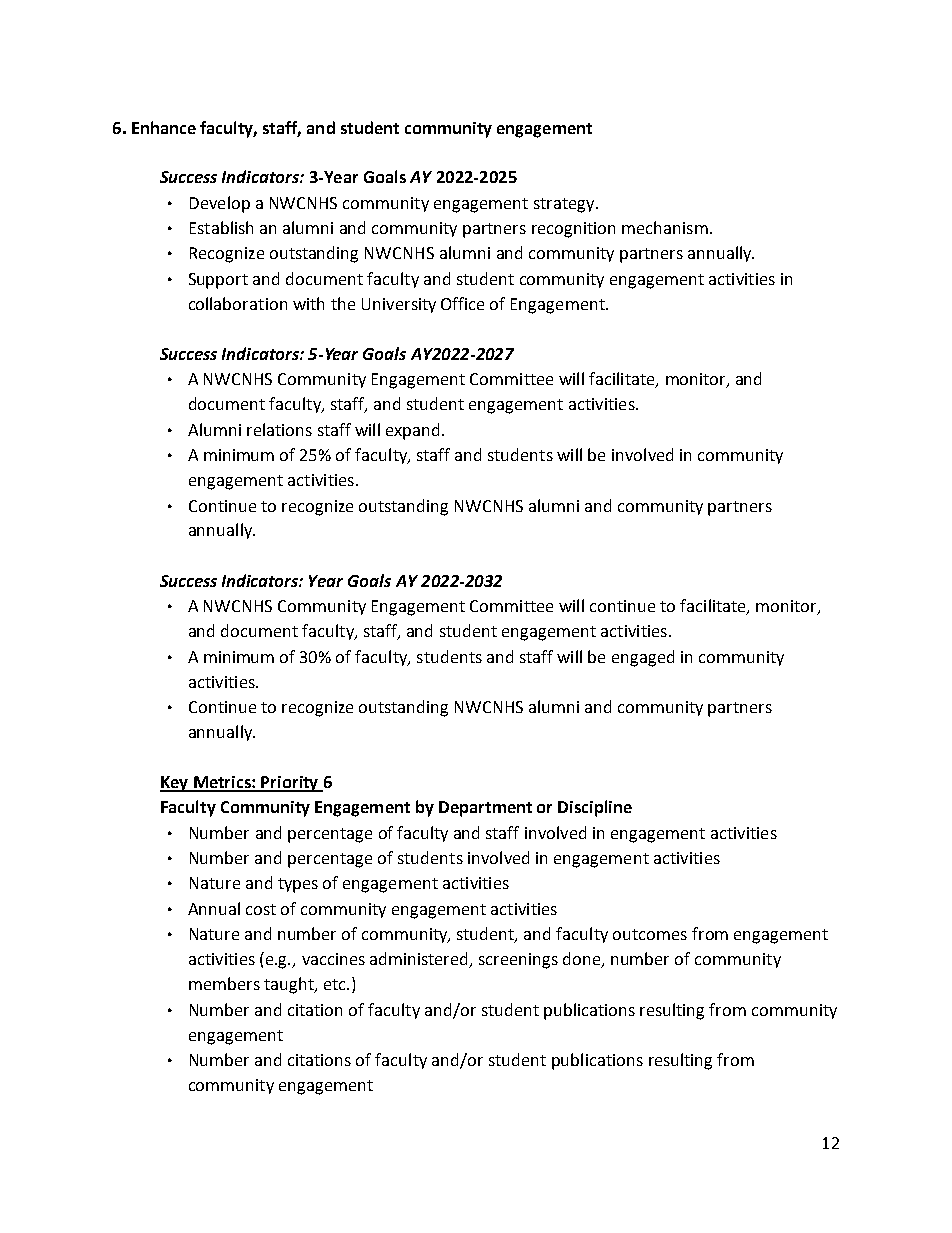 This screenshot has height=1233, width=952. What do you see at coordinates (643, 658) in the screenshot?
I see `engaged` at bounding box center [643, 658].
